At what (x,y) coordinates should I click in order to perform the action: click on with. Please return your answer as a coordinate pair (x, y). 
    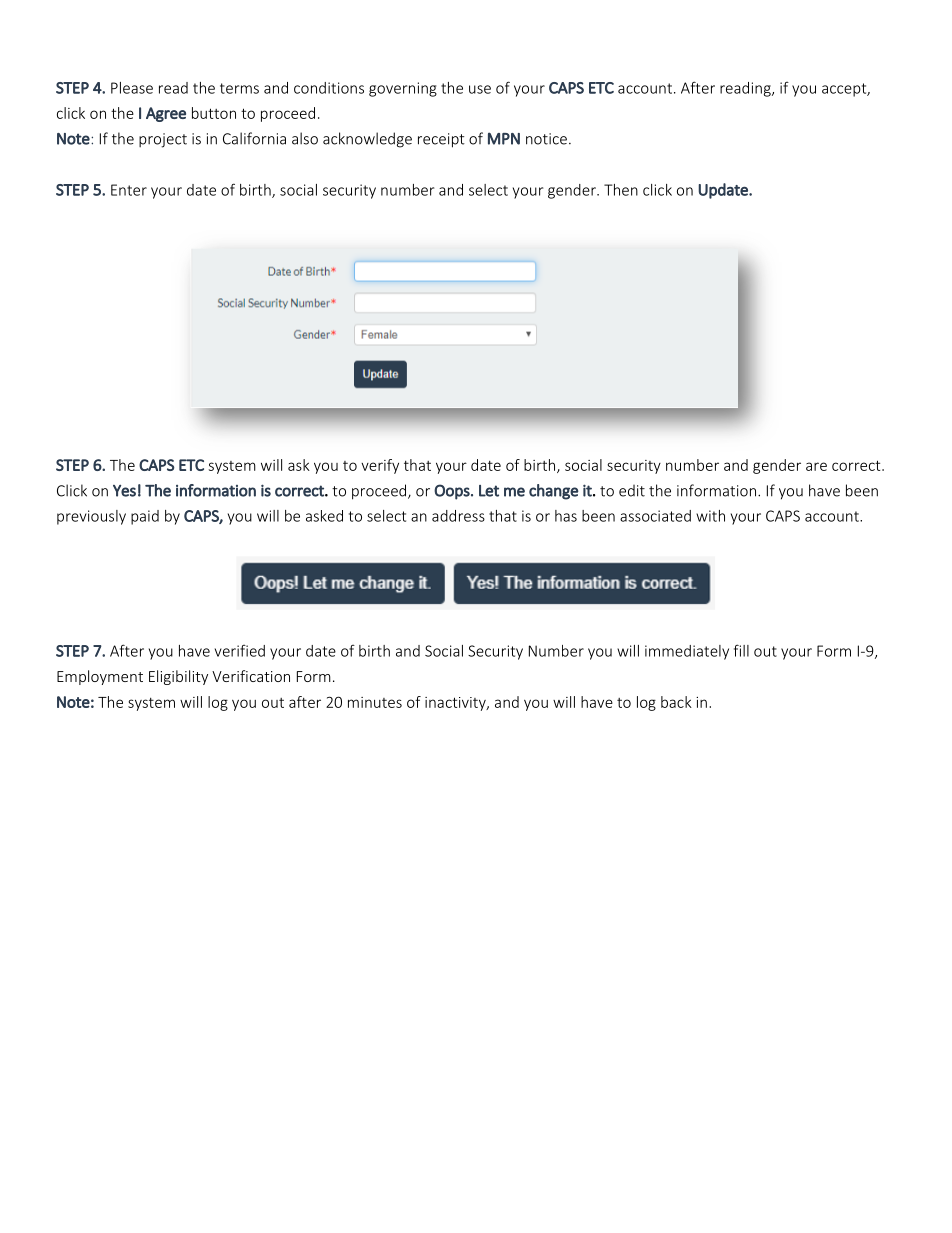
    Looking at the image, I should click on (710, 516).
